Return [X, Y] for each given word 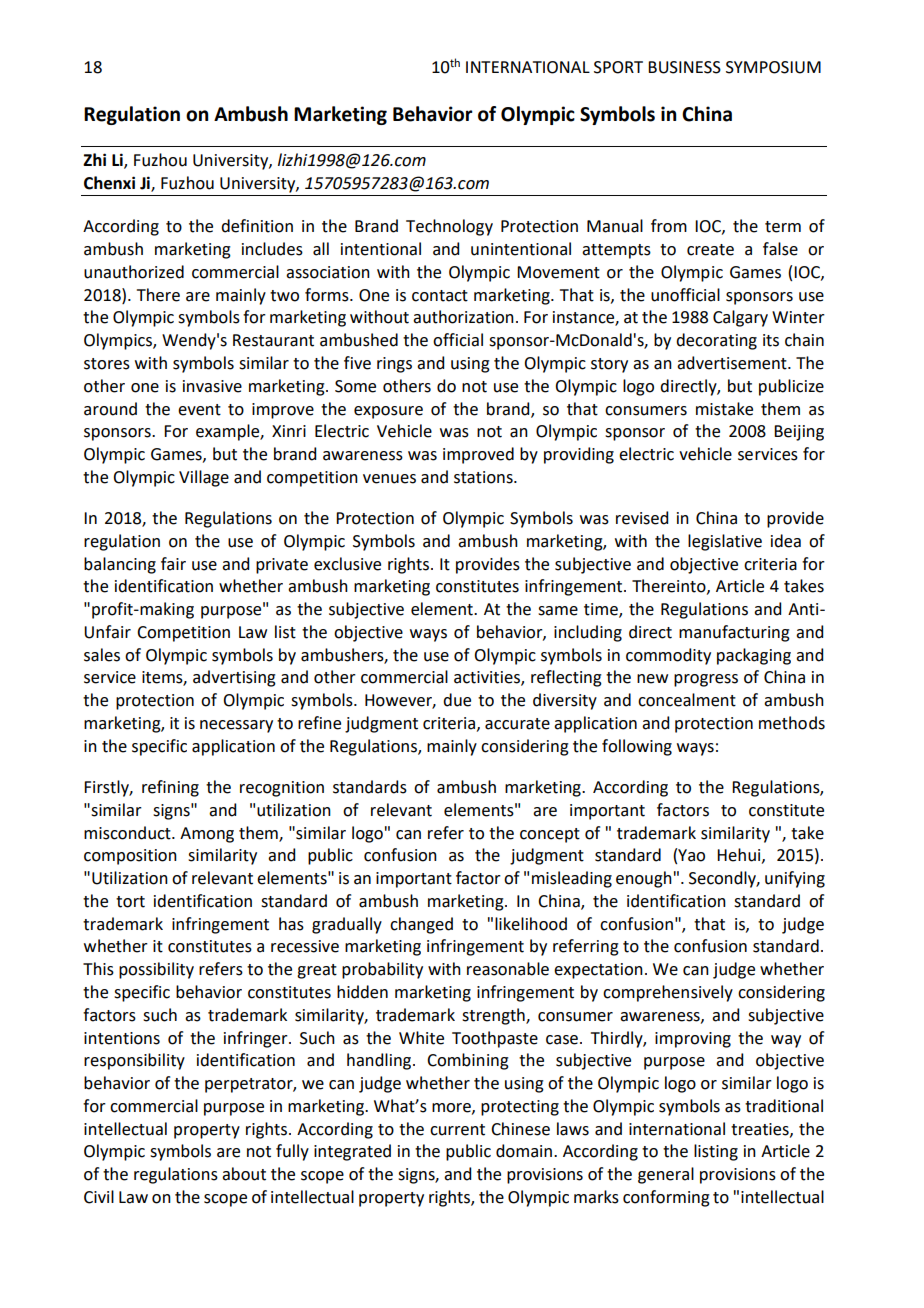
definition [257, 226]
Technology [449, 227]
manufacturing [734, 633]
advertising [234, 678]
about [244, 1174]
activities [488, 678]
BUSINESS [684, 67]
